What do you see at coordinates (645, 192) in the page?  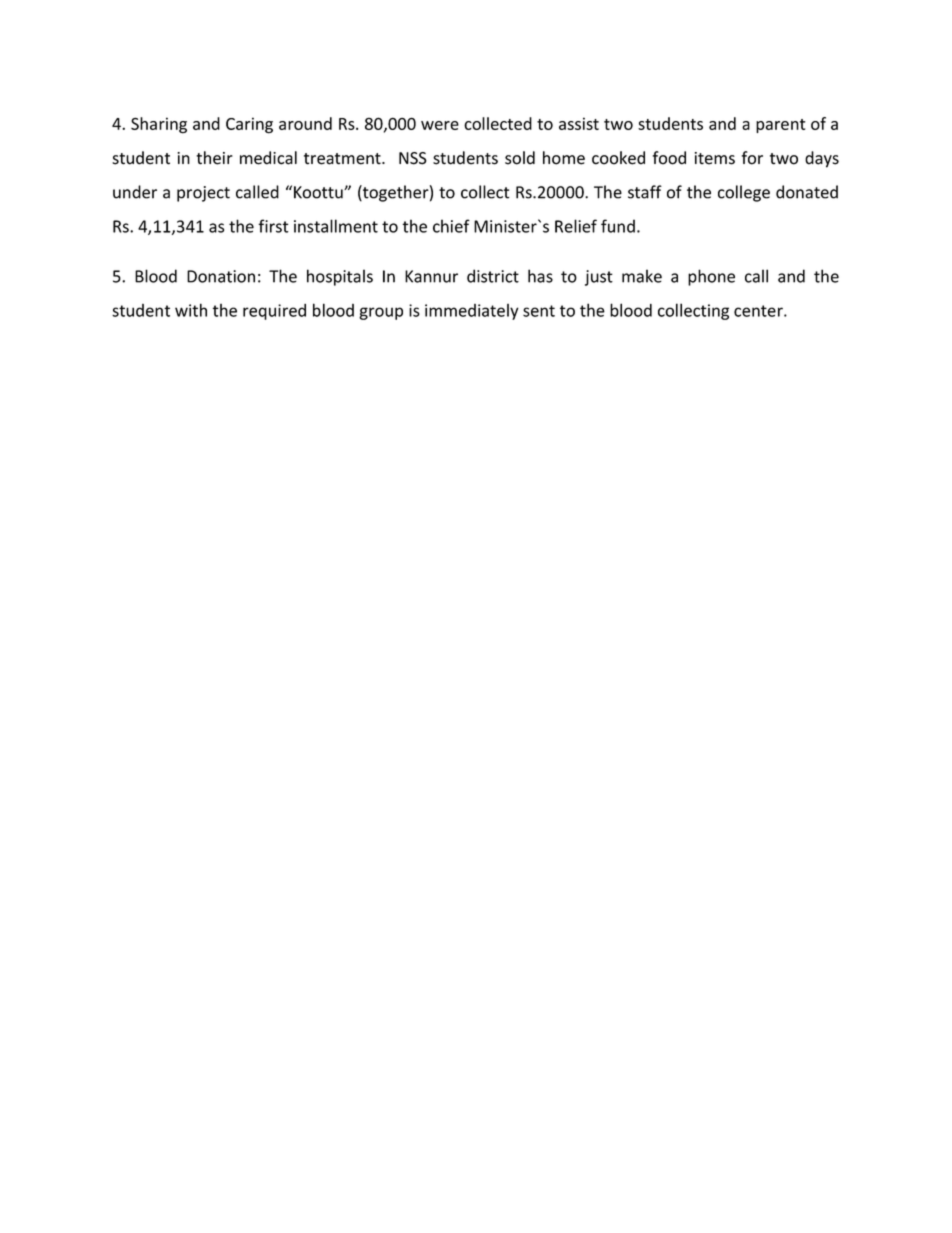 I see `staff` at bounding box center [645, 192].
